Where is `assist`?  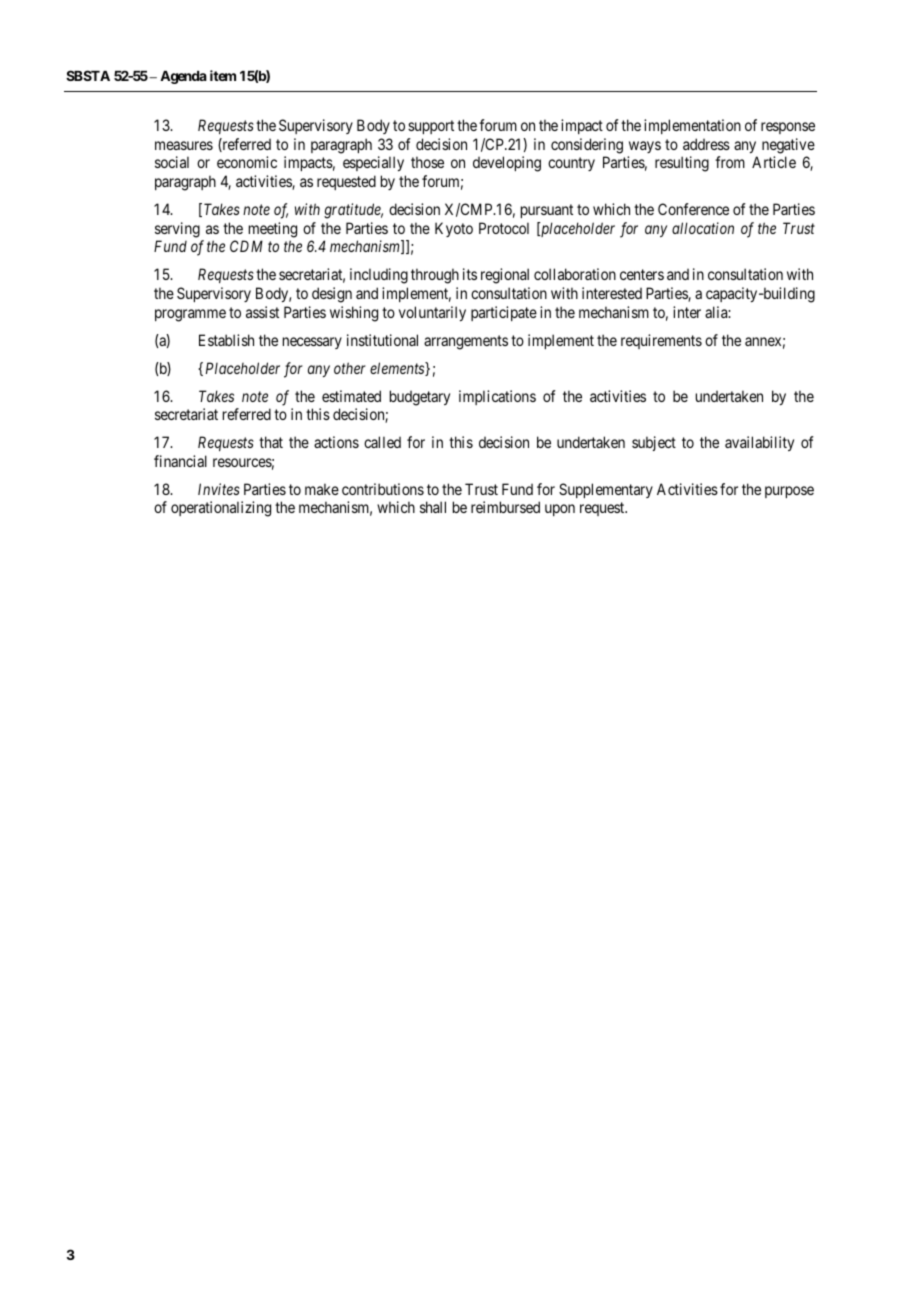
assist is located at coordinates (262, 312).
